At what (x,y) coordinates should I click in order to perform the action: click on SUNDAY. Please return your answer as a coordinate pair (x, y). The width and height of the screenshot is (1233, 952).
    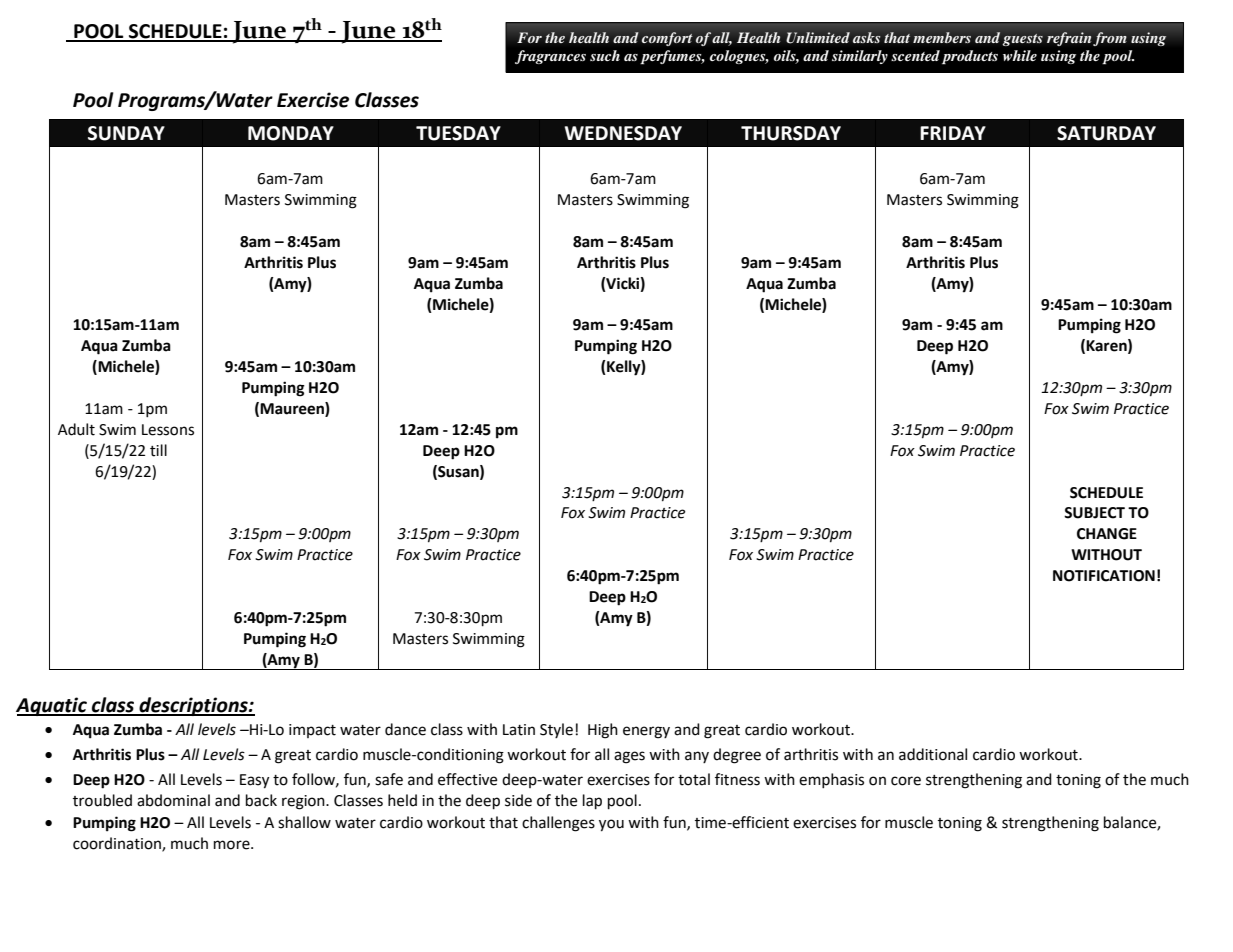
    Looking at the image, I should click on (126, 133).
